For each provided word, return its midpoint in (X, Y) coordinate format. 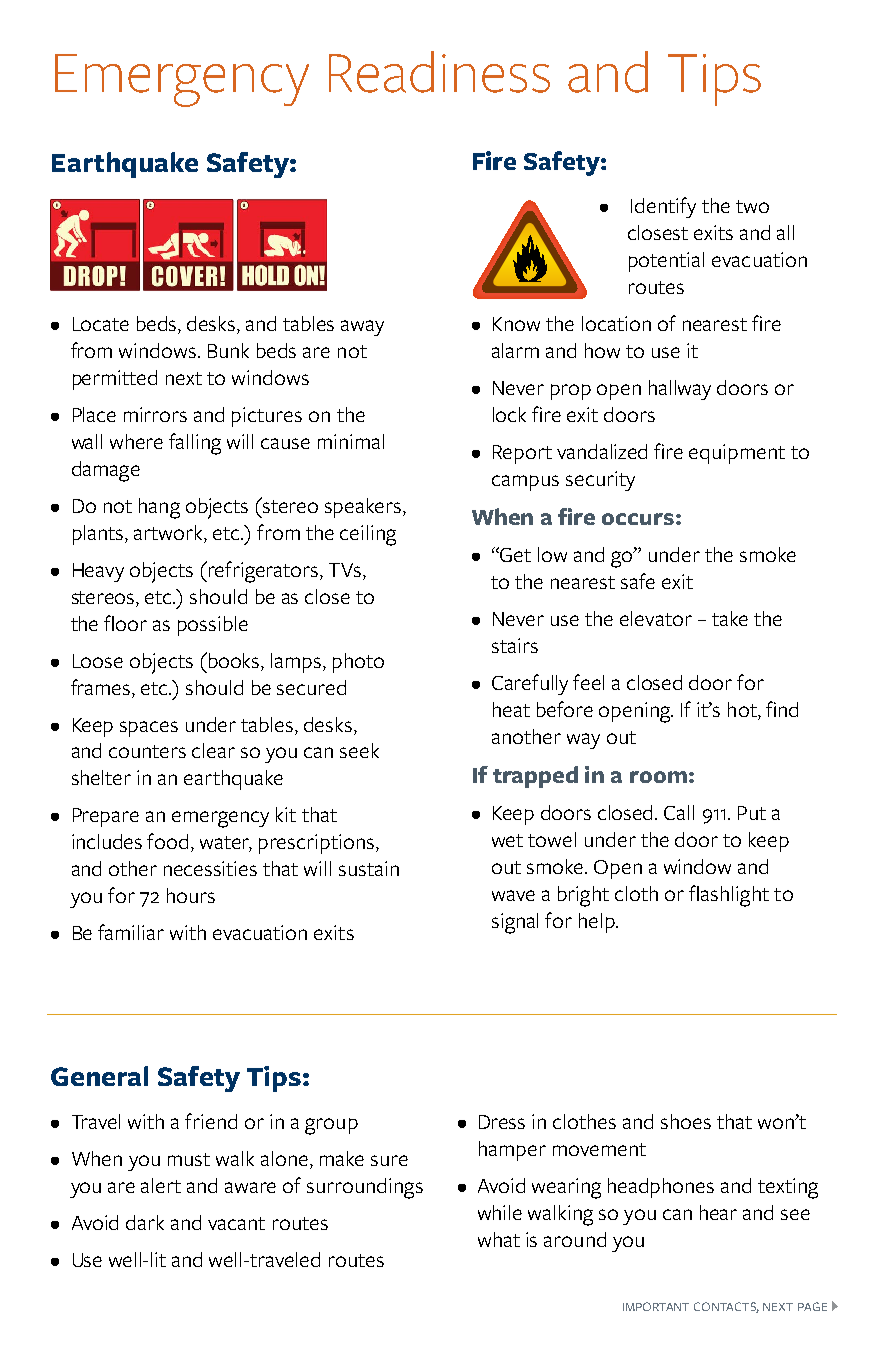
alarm (515, 350)
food (167, 841)
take (730, 618)
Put (752, 813)
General (99, 1076)
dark (145, 1222)
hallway (680, 390)
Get (515, 555)
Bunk (228, 350)
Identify (663, 207)
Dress (502, 1122)
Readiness (439, 72)
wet (507, 840)
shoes (686, 1121)
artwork (169, 534)
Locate (101, 324)
